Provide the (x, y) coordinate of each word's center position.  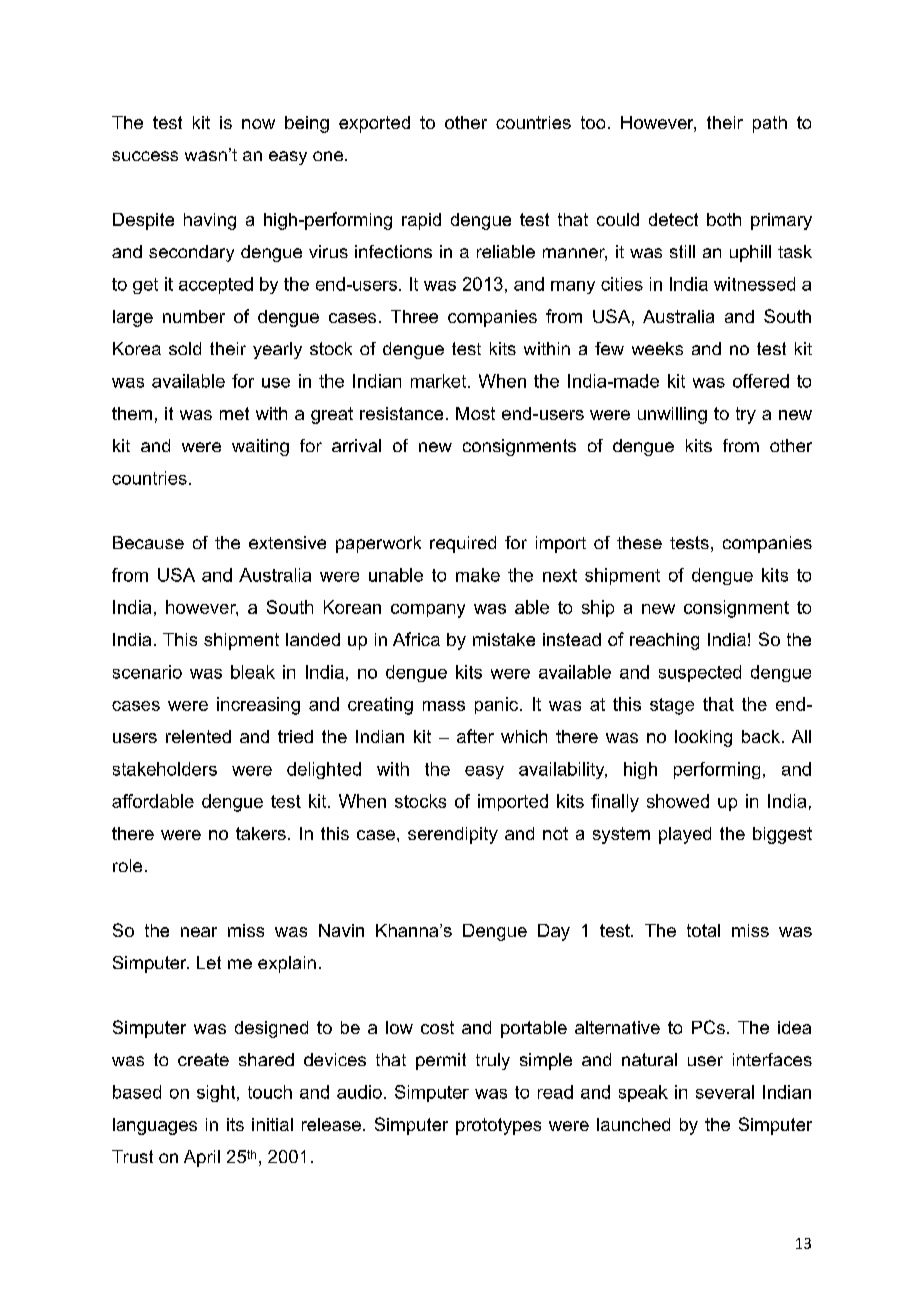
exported (374, 124)
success (145, 156)
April (202, 1158)
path (770, 124)
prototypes (498, 1126)
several (725, 1092)
